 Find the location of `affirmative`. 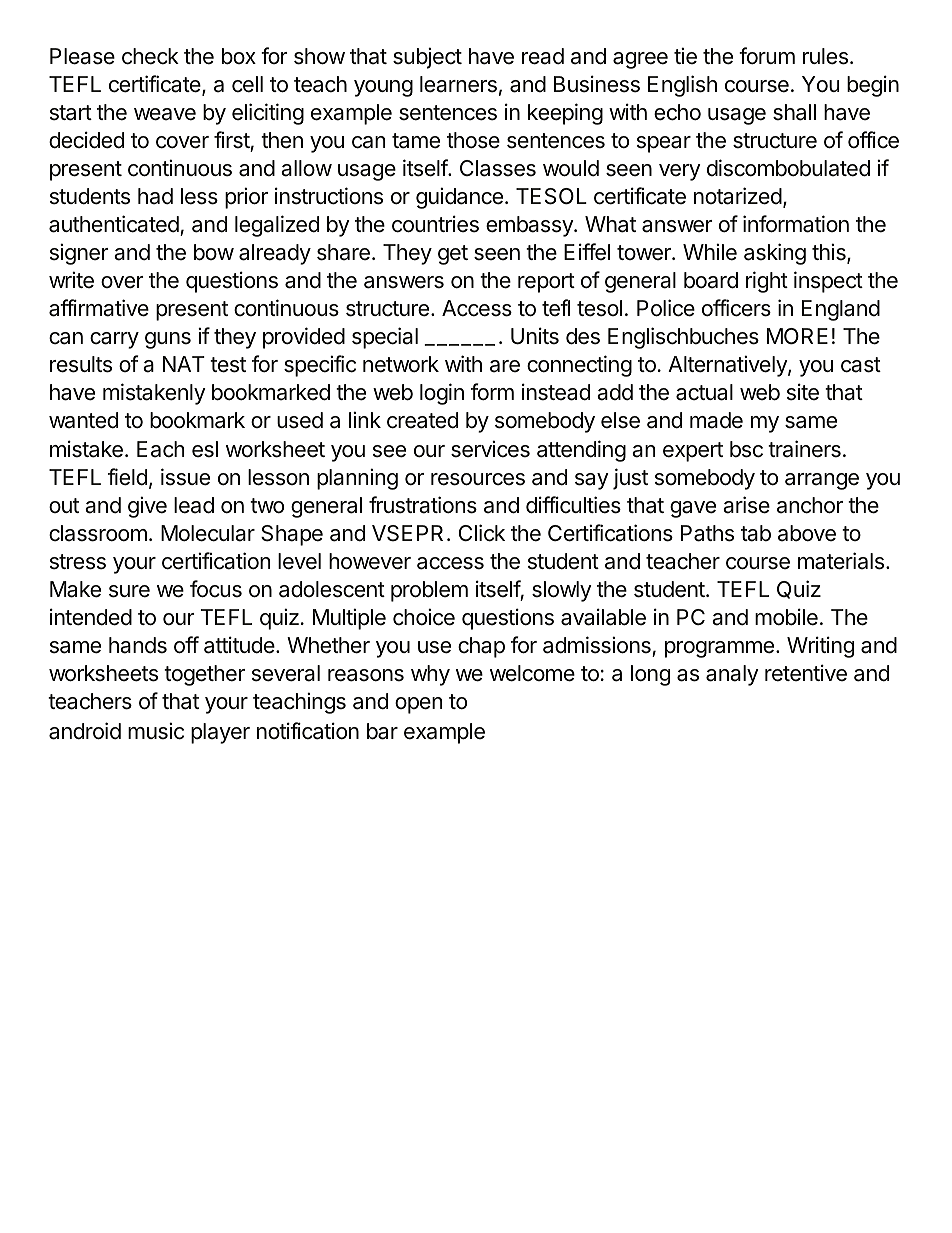

affirmative is located at coordinates (99, 308).
